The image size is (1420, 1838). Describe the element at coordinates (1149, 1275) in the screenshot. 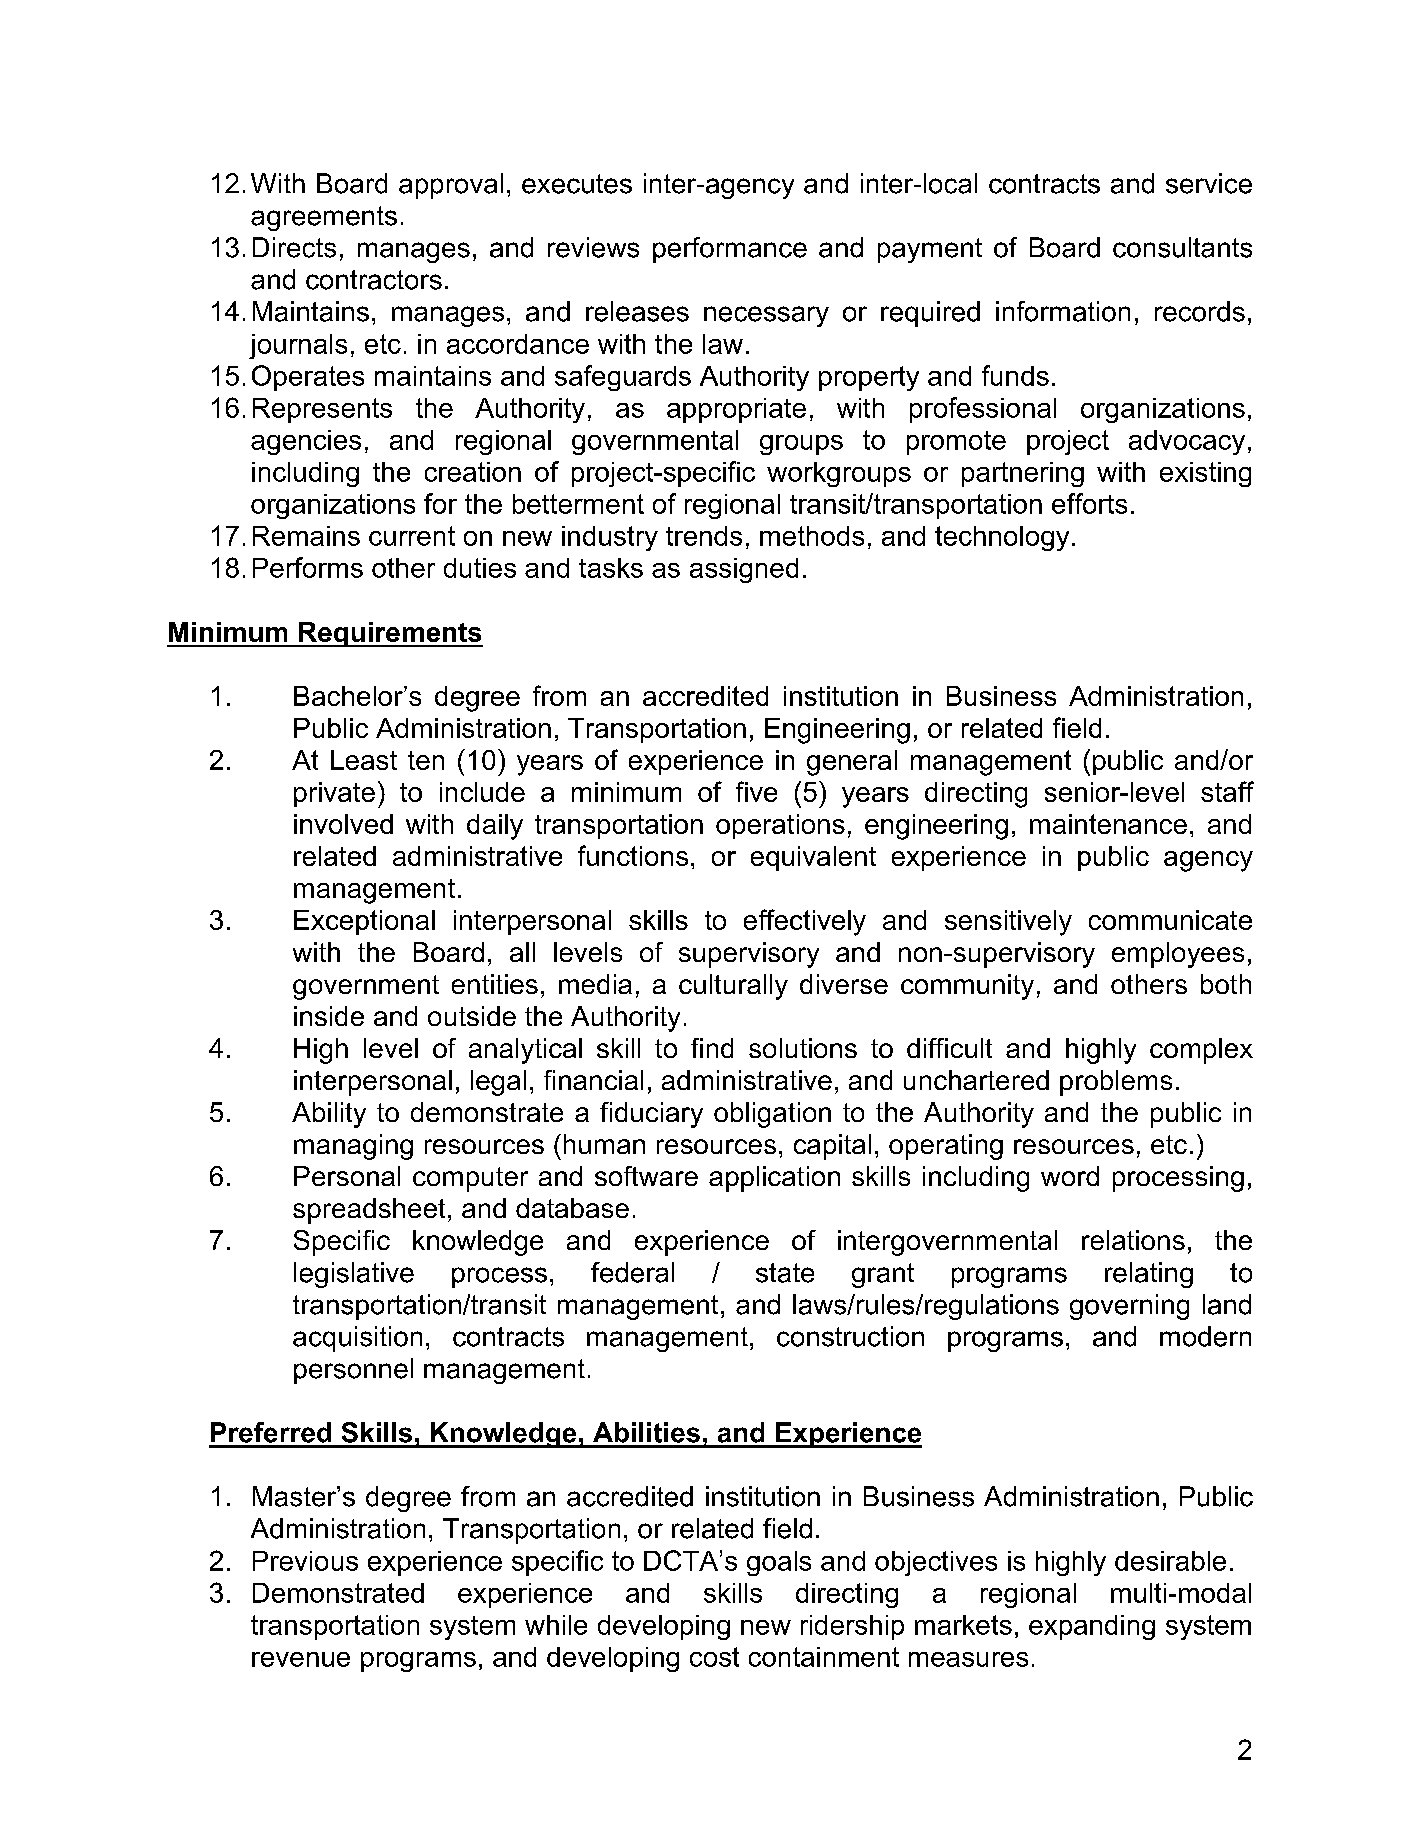

I see `relating` at that location.
